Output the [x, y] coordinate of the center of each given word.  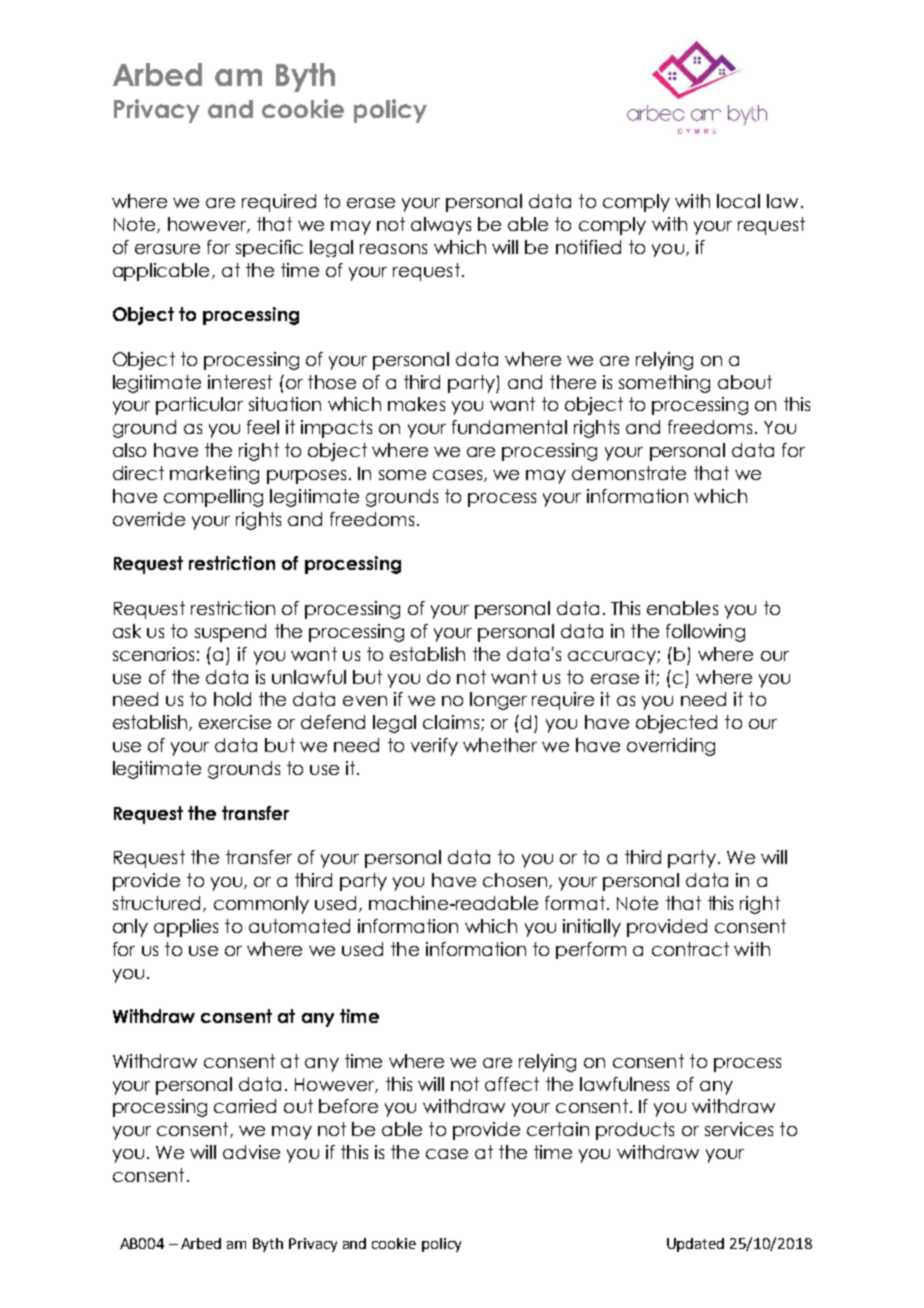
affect [512, 1084]
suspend [230, 633]
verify [434, 747]
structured [158, 904]
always [441, 226]
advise [251, 1152]
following [705, 633]
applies [186, 928]
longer [498, 701]
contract [690, 949]
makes [416, 404]
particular [199, 406]
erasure [167, 249]
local [738, 201]
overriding [671, 747]
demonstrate [629, 473]
